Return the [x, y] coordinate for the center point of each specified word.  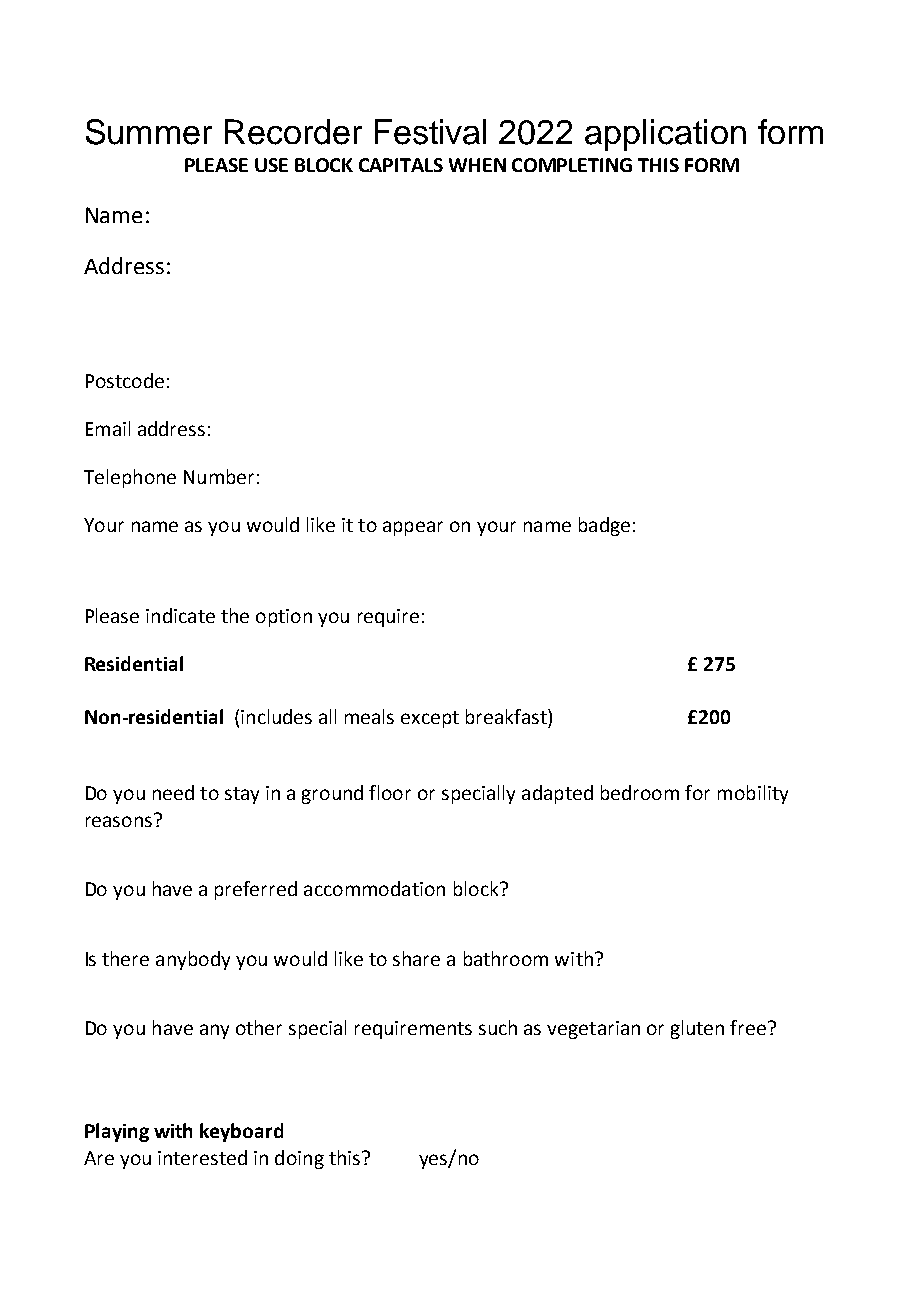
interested [202, 1157]
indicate [180, 615]
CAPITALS [401, 165]
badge [604, 526]
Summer [149, 132]
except [430, 719]
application [665, 135]
